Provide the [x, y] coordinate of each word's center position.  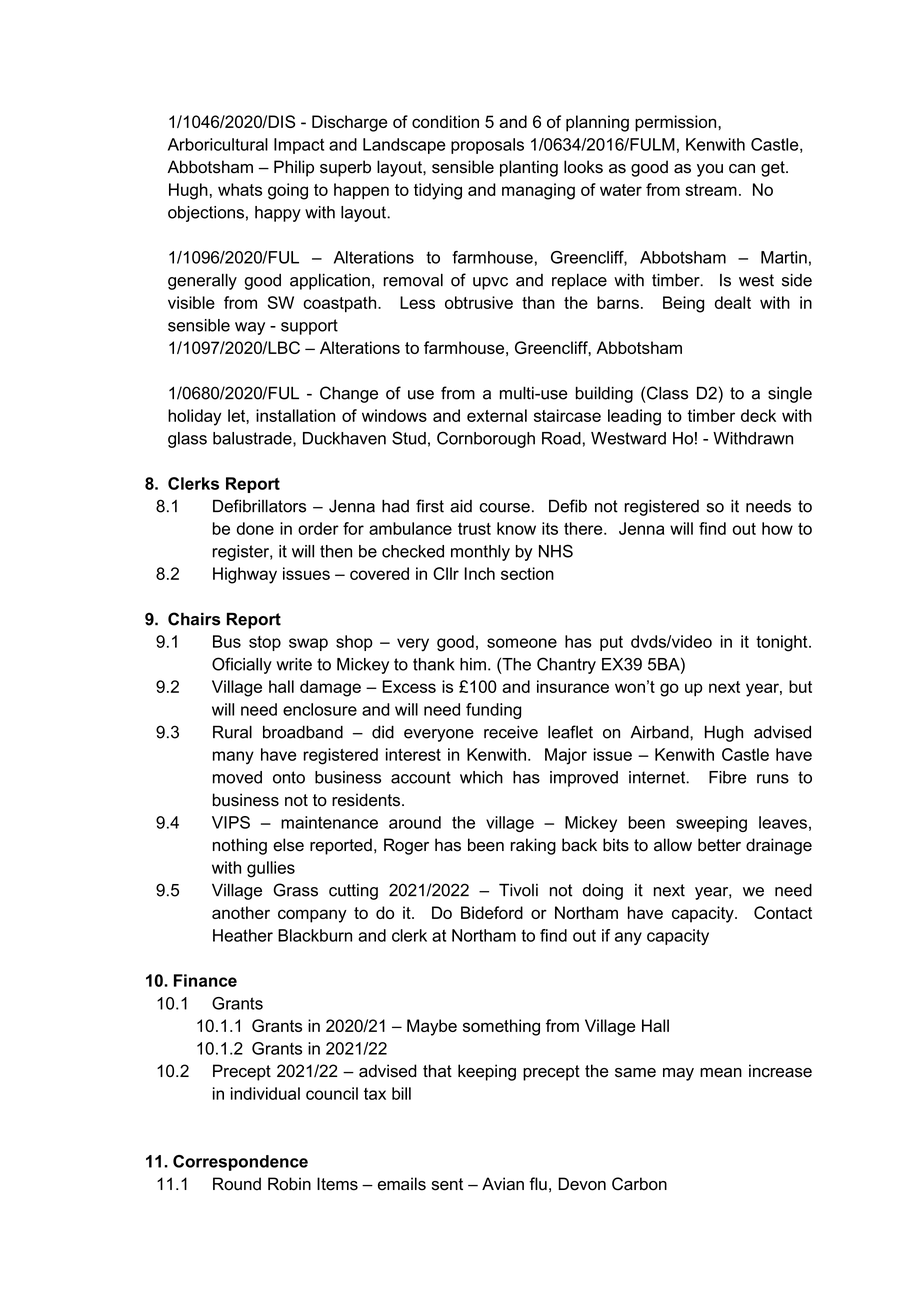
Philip [294, 168]
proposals [487, 146]
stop [265, 643]
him [473, 664]
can [742, 169]
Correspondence [240, 1163]
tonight [783, 643]
